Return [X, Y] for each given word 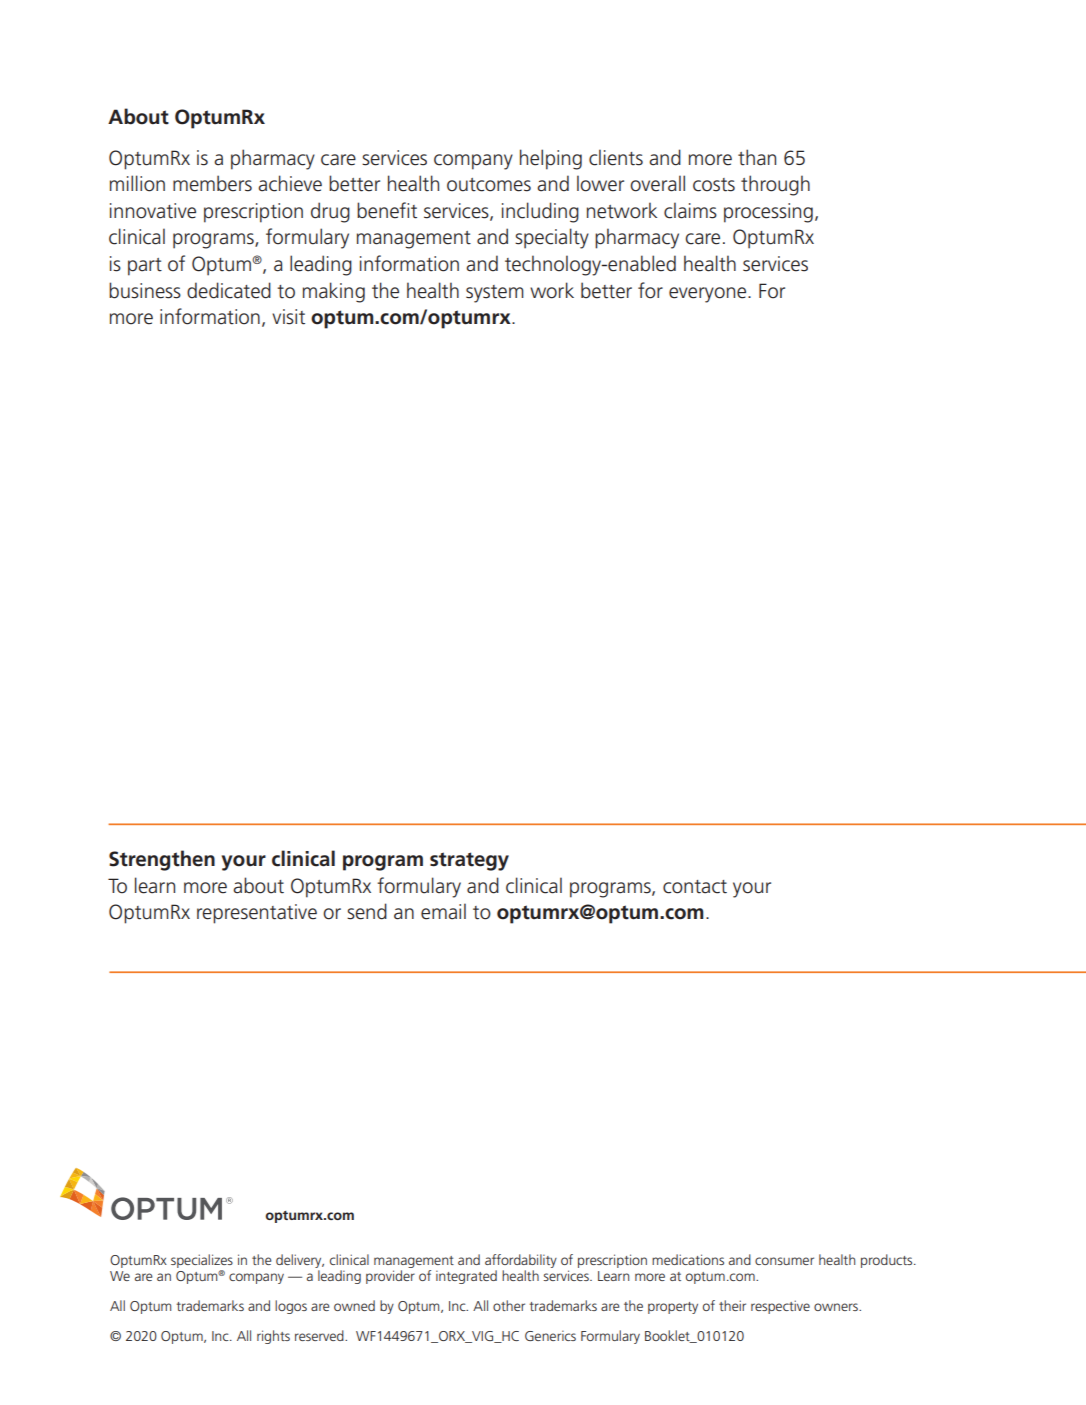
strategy [469, 861]
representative [257, 914]
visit [288, 317]
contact [695, 887]
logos [291, 1307]
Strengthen [162, 860]
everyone [709, 295]
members [212, 183]
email [443, 911]
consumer [784, 1261]
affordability [521, 1261]
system [495, 294]
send [367, 911]
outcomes [489, 185]
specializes [202, 1261]
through [775, 185]
